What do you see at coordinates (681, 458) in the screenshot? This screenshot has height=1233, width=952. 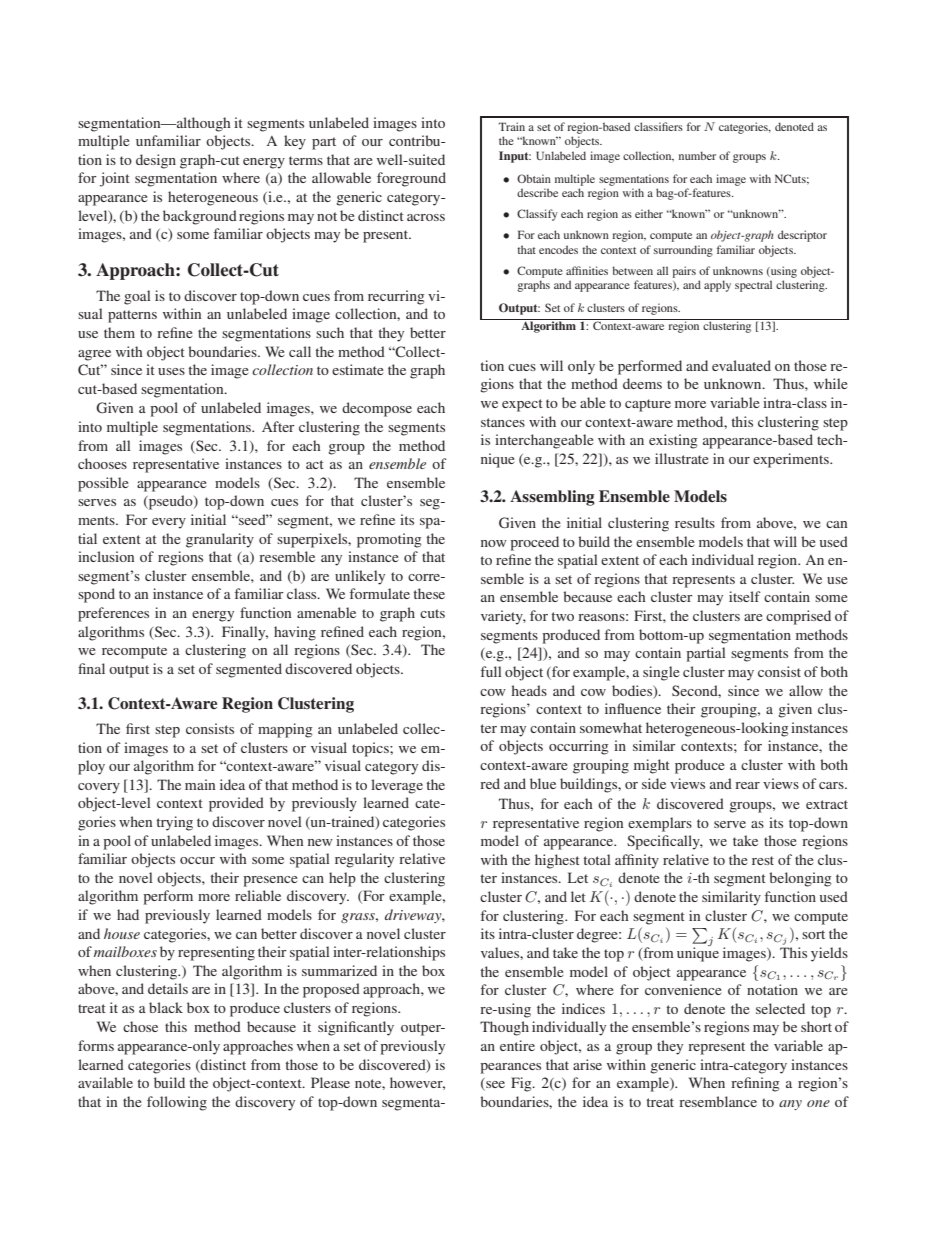 I see `illustrate` at bounding box center [681, 458].
